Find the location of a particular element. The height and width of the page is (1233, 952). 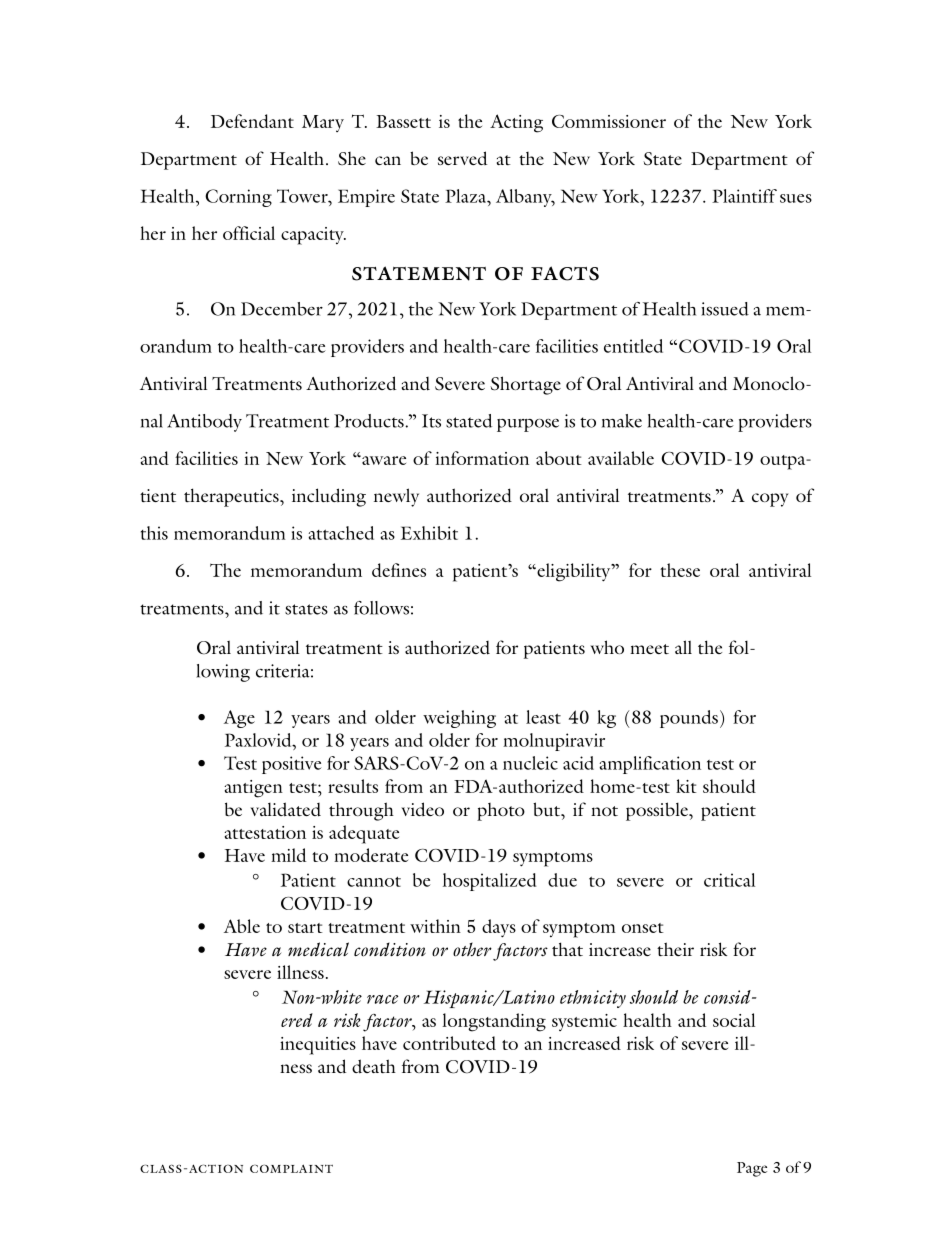

mild is located at coordinates (288, 855).
